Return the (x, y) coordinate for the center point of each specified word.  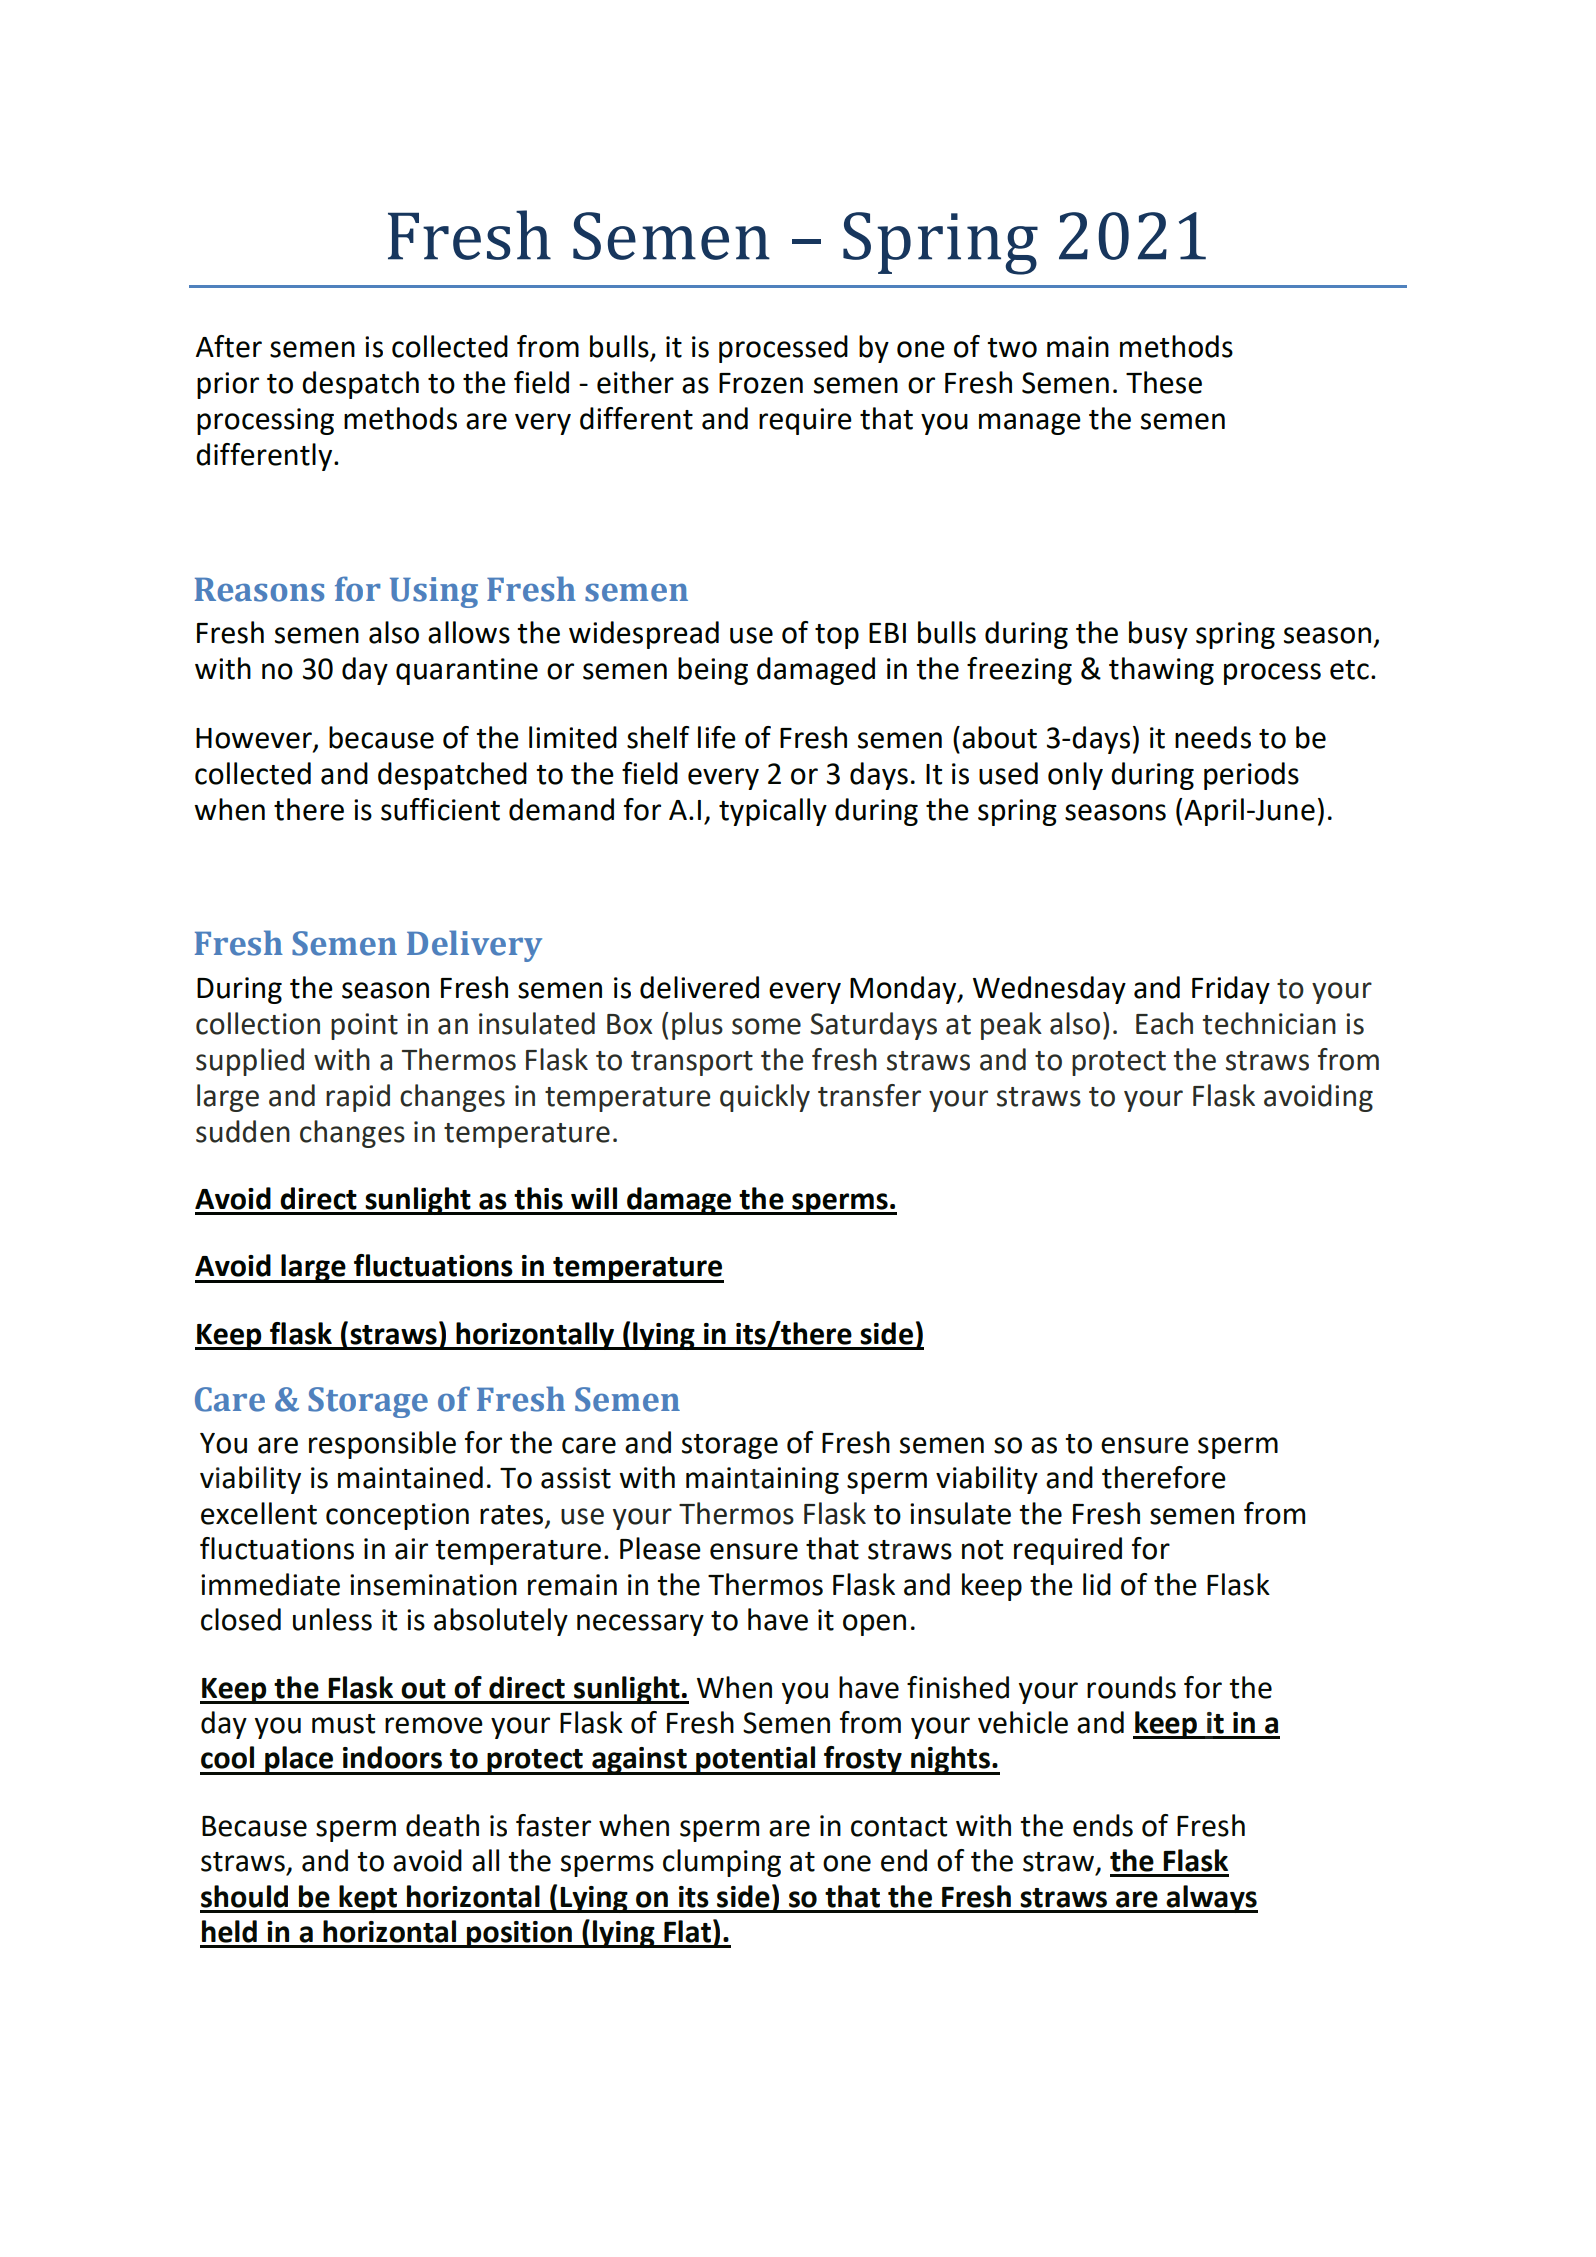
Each (1164, 1023)
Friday (1231, 990)
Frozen (761, 383)
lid (1097, 1584)
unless (332, 1619)
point (364, 1026)
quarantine (467, 671)
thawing (1161, 671)
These (1164, 382)
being (713, 671)
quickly (765, 1098)
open (874, 1625)
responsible (382, 1445)
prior (228, 385)
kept (369, 1899)
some (766, 1026)
